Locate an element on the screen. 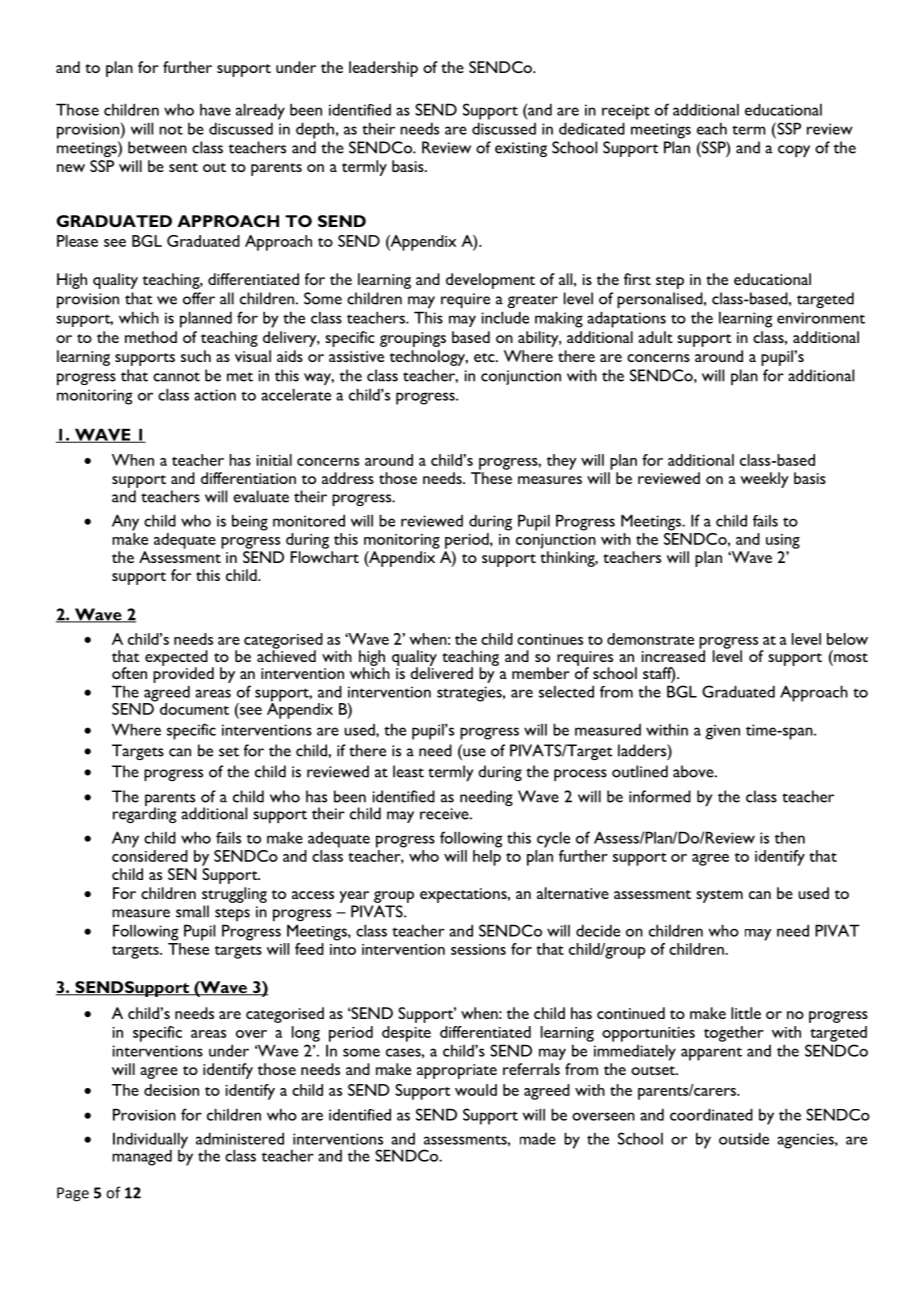  copy is located at coordinates (794, 151).
